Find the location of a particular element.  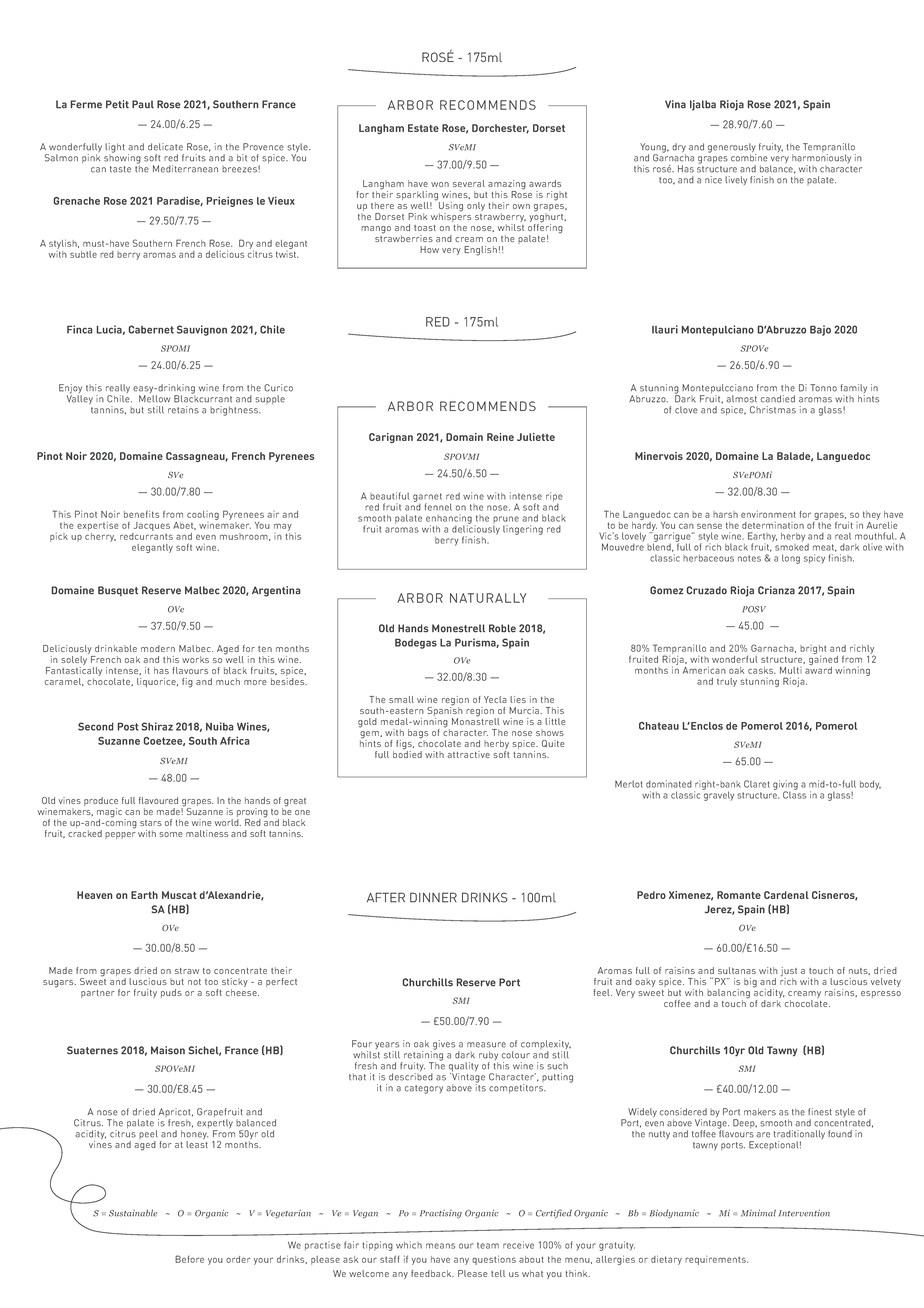

delicate is located at coordinates (165, 147).
